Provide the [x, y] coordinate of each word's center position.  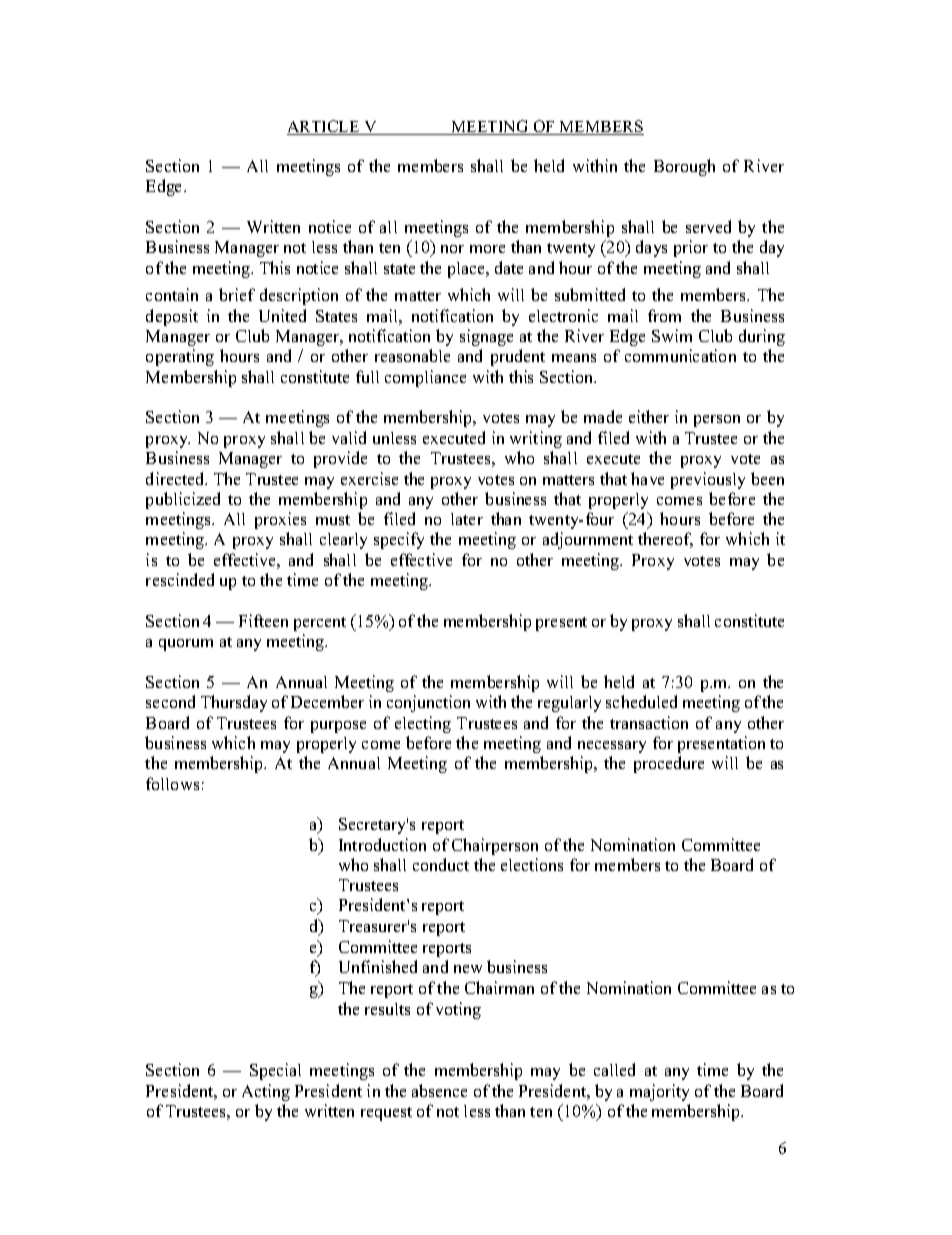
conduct [441, 864]
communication [680, 355]
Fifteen [263, 620]
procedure [669, 764]
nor [452, 249]
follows [172, 783]
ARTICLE [324, 127]
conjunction [428, 703]
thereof [665, 540]
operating [180, 357]
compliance [425, 378]
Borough [684, 167]
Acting [266, 1092]
